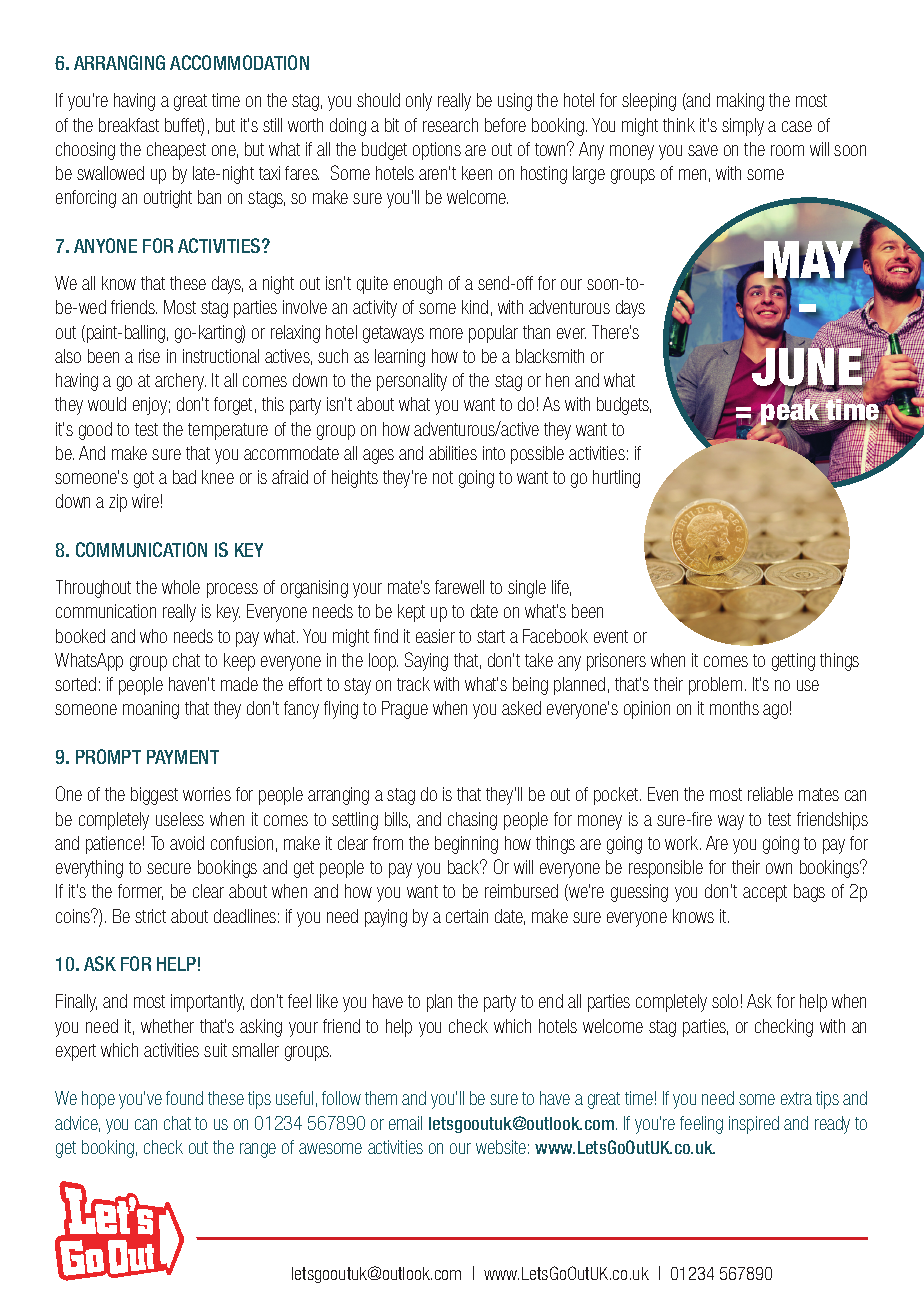 The width and height of the screenshot is (924, 1308). What do you see at coordinates (154, 796) in the screenshot?
I see `biggest` at bounding box center [154, 796].
